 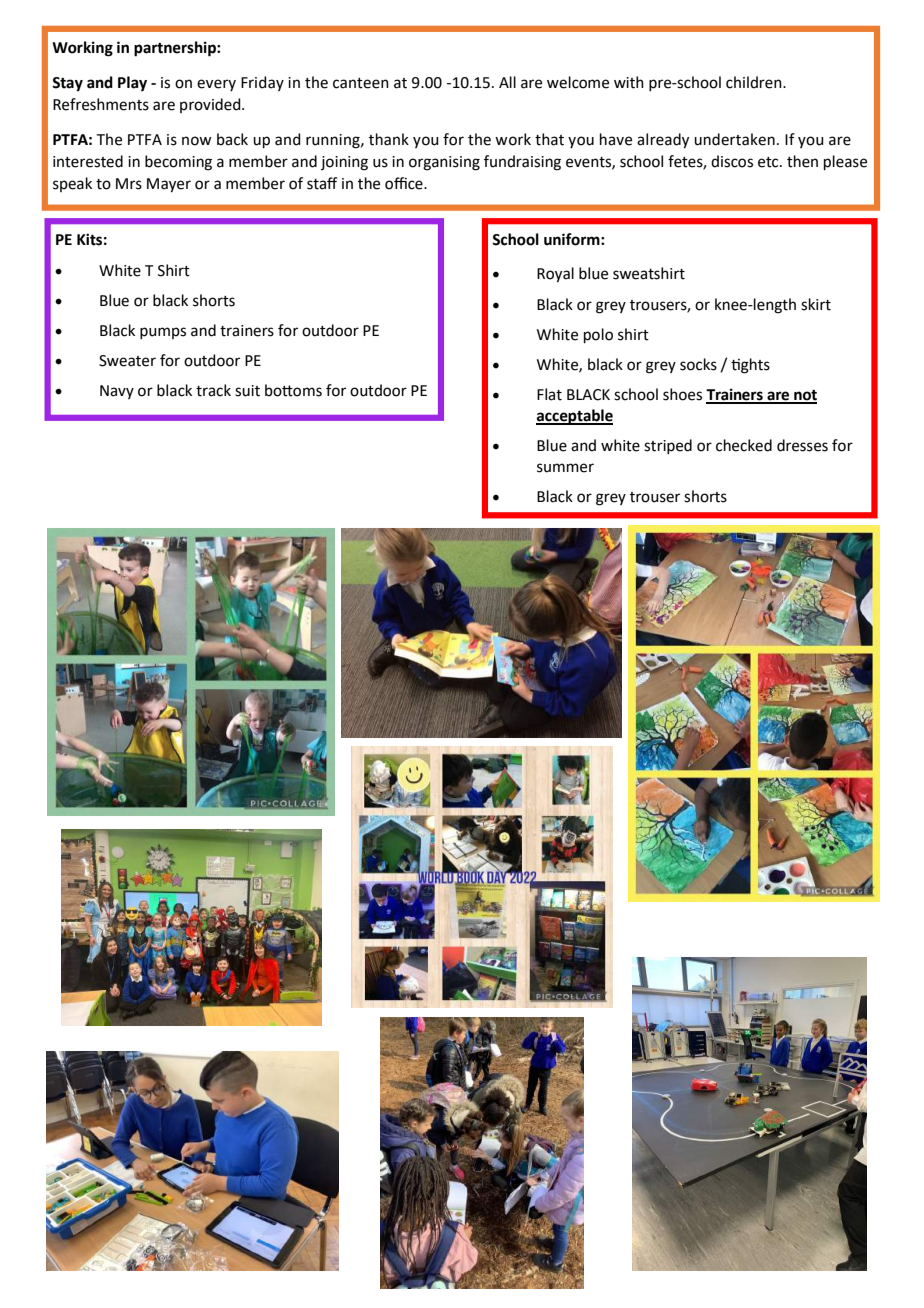 What do you see at coordinates (405, 183) in the screenshot?
I see `office` at bounding box center [405, 183].
